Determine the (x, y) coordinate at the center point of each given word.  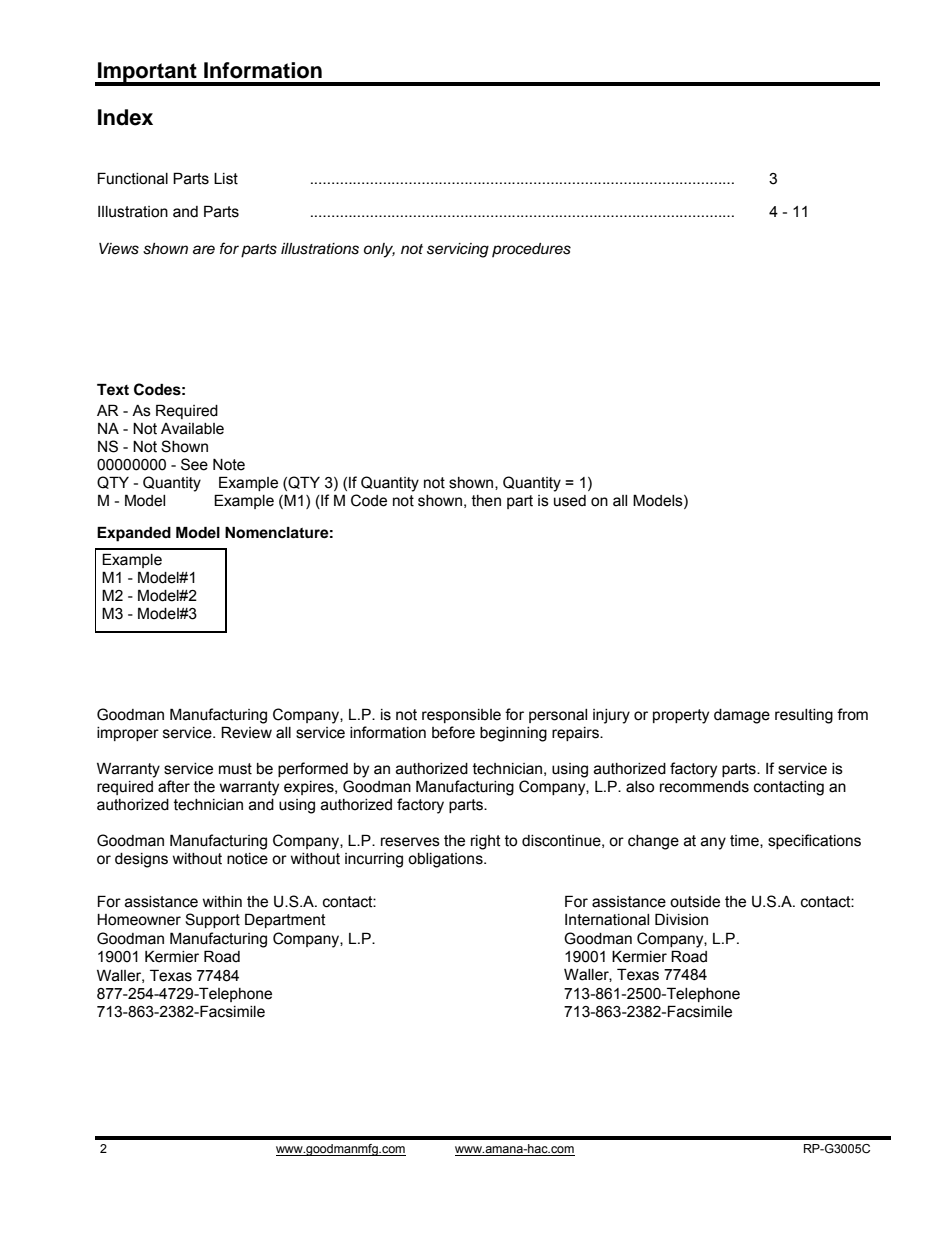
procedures (531, 250)
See (194, 464)
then (486, 501)
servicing (458, 250)
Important (147, 73)
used (570, 501)
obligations (446, 860)
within (222, 902)
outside (695, 902)
